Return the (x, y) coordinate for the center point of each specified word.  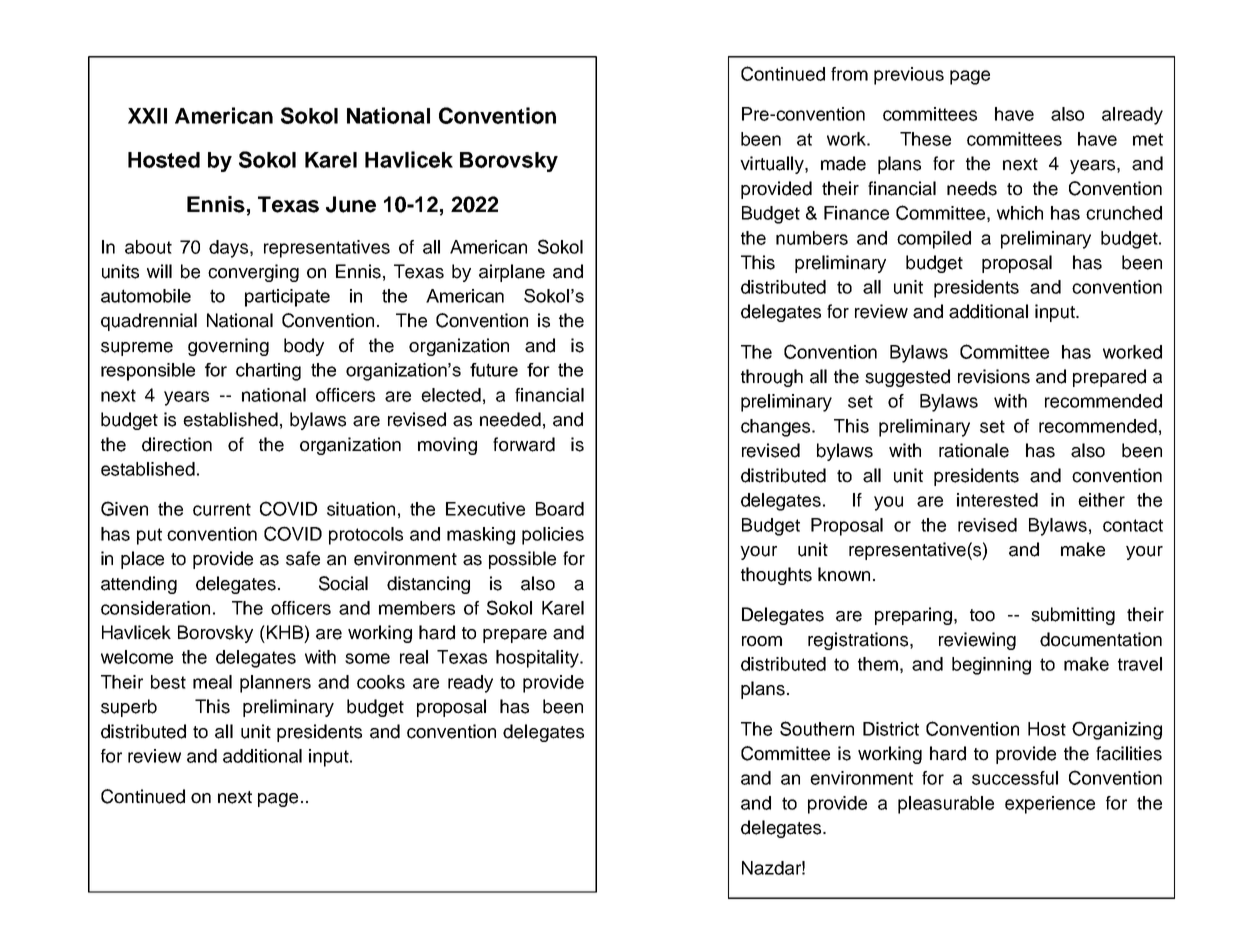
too (982, 615)
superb (129, 708)
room (762, 641)
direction (177, 444)
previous (909, 76)
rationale (974, 450)
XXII (147, 116)
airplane (512, 273)
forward (524, 444)
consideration (155, 608)
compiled (934, 240)
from (849, 74)
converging (253, 273)
